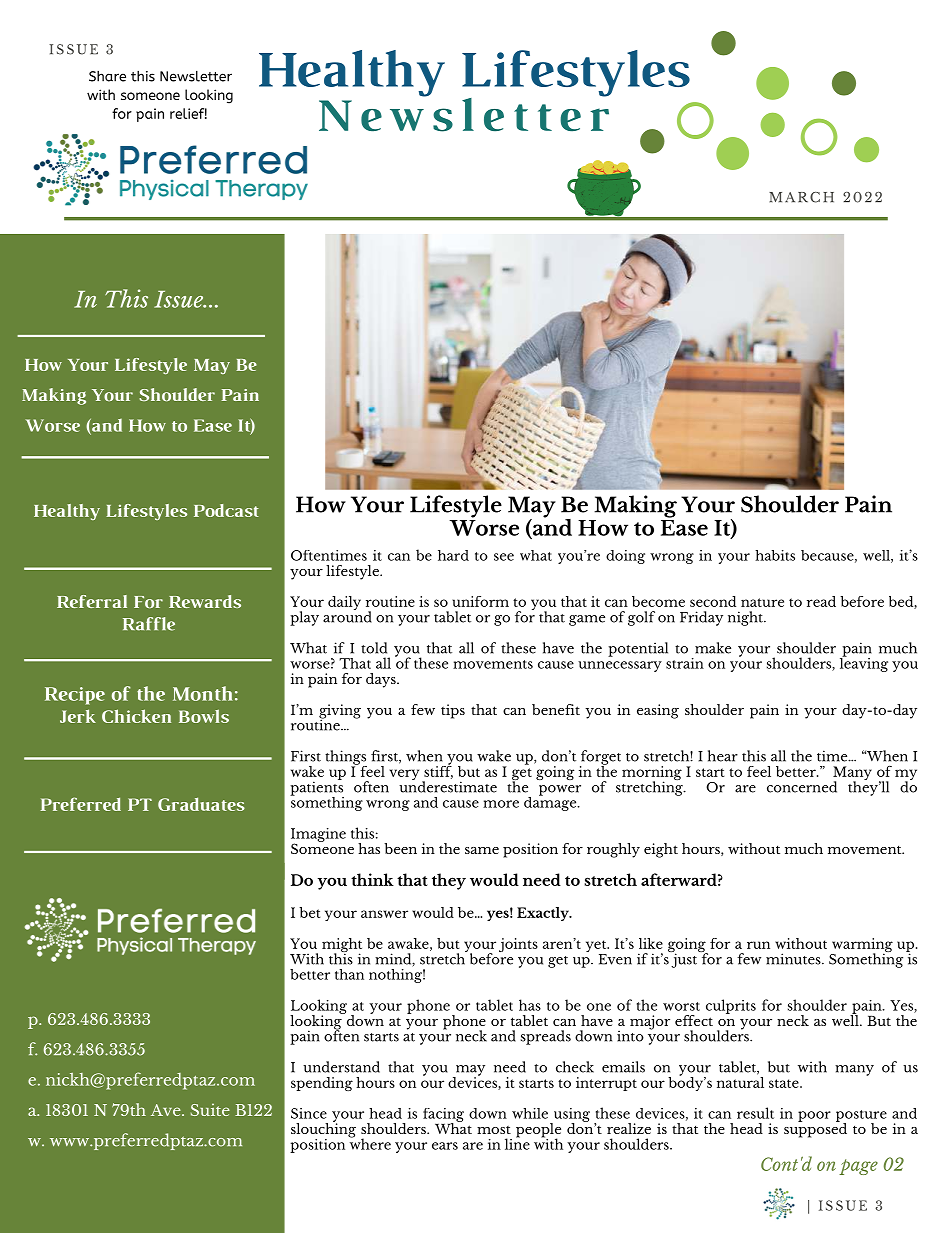 The width and height of the screenshot is (952, 1233). What do you see at coordinates (448, 786) in the screenshot?
I see `underestimate` at bounding box center [448, 786].
